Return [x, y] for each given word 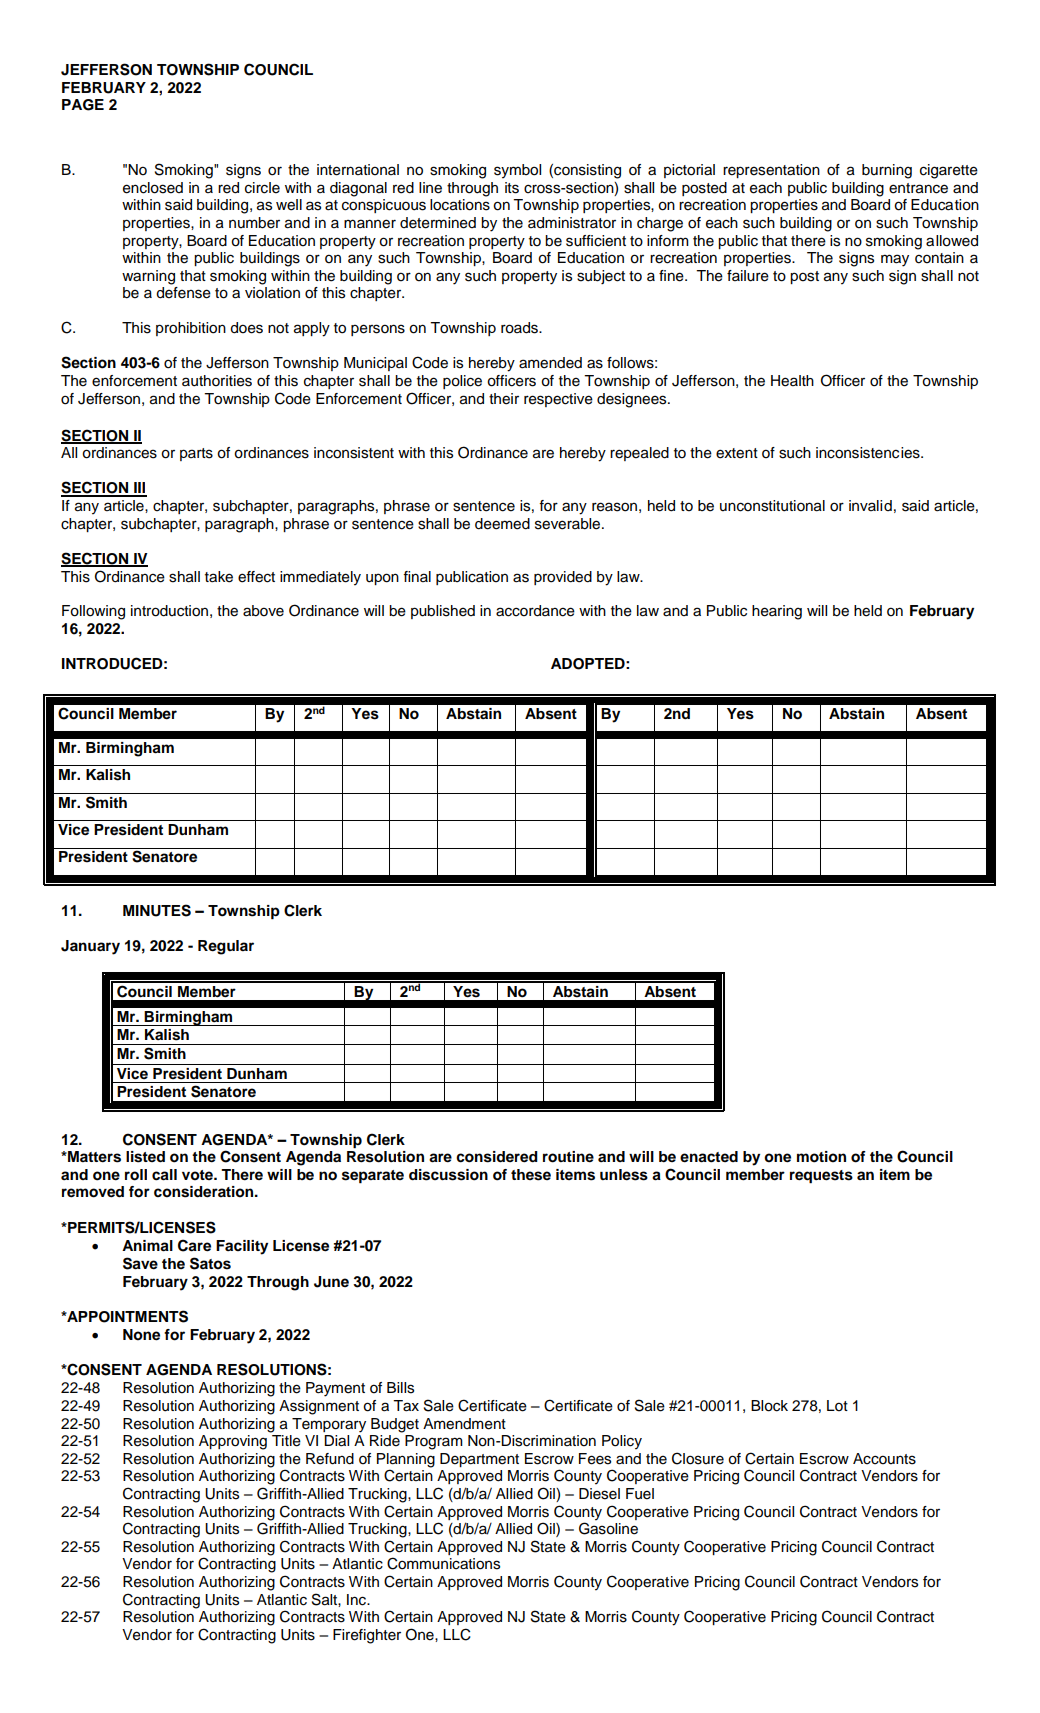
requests [821, 1177]
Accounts [884, 1459]
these [531, 1175]
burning [887, 171]
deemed [502, 524]
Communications [443, 1563]
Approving [233, 1442]
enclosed [153, 188]
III [139, 489]
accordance [535, 611]
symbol [517, 171]
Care [194, 1245]
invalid [870, 505]
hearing [777, 612]
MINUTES [157, 910]
